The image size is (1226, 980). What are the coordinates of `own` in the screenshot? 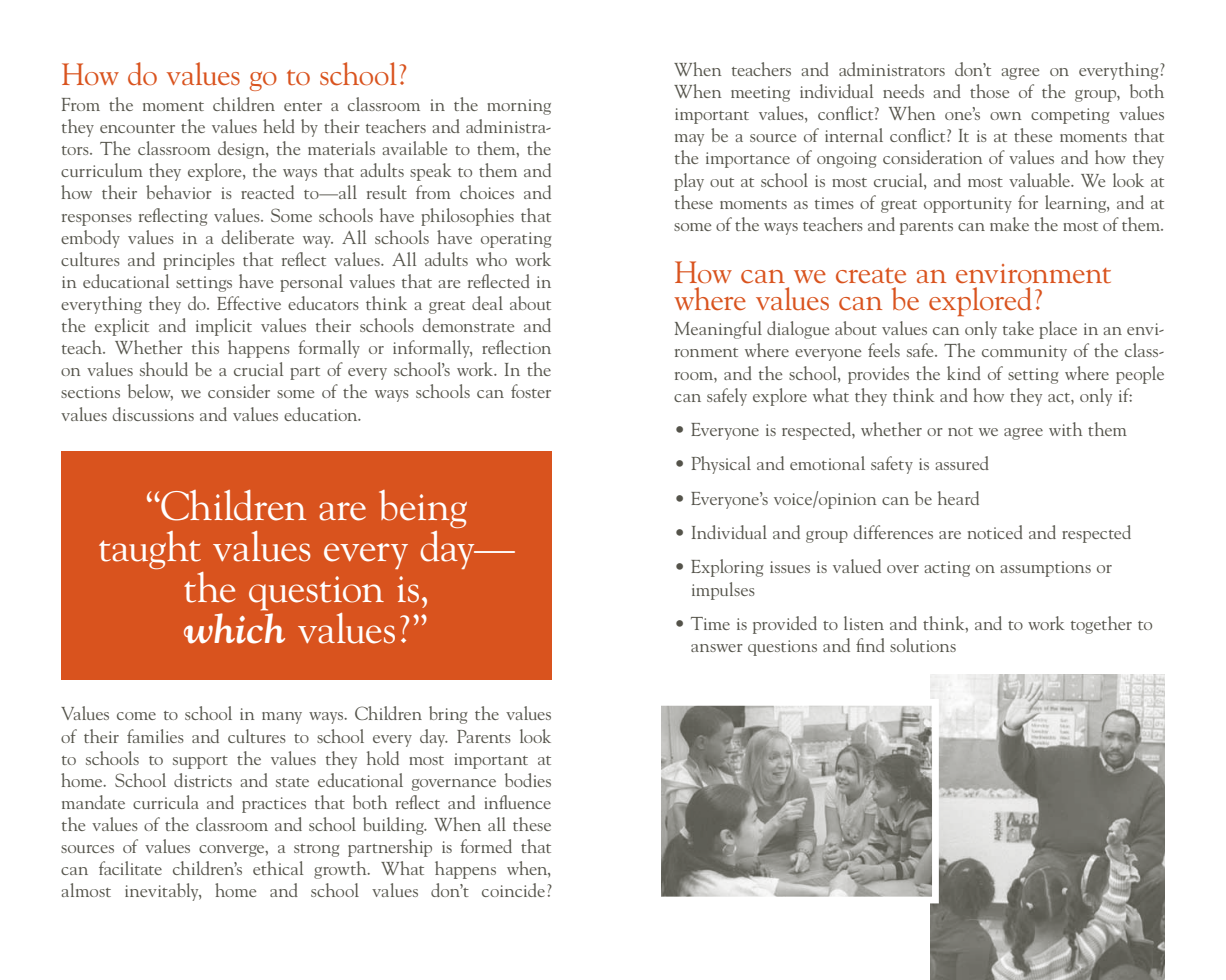 It's located at (1005, 116).
